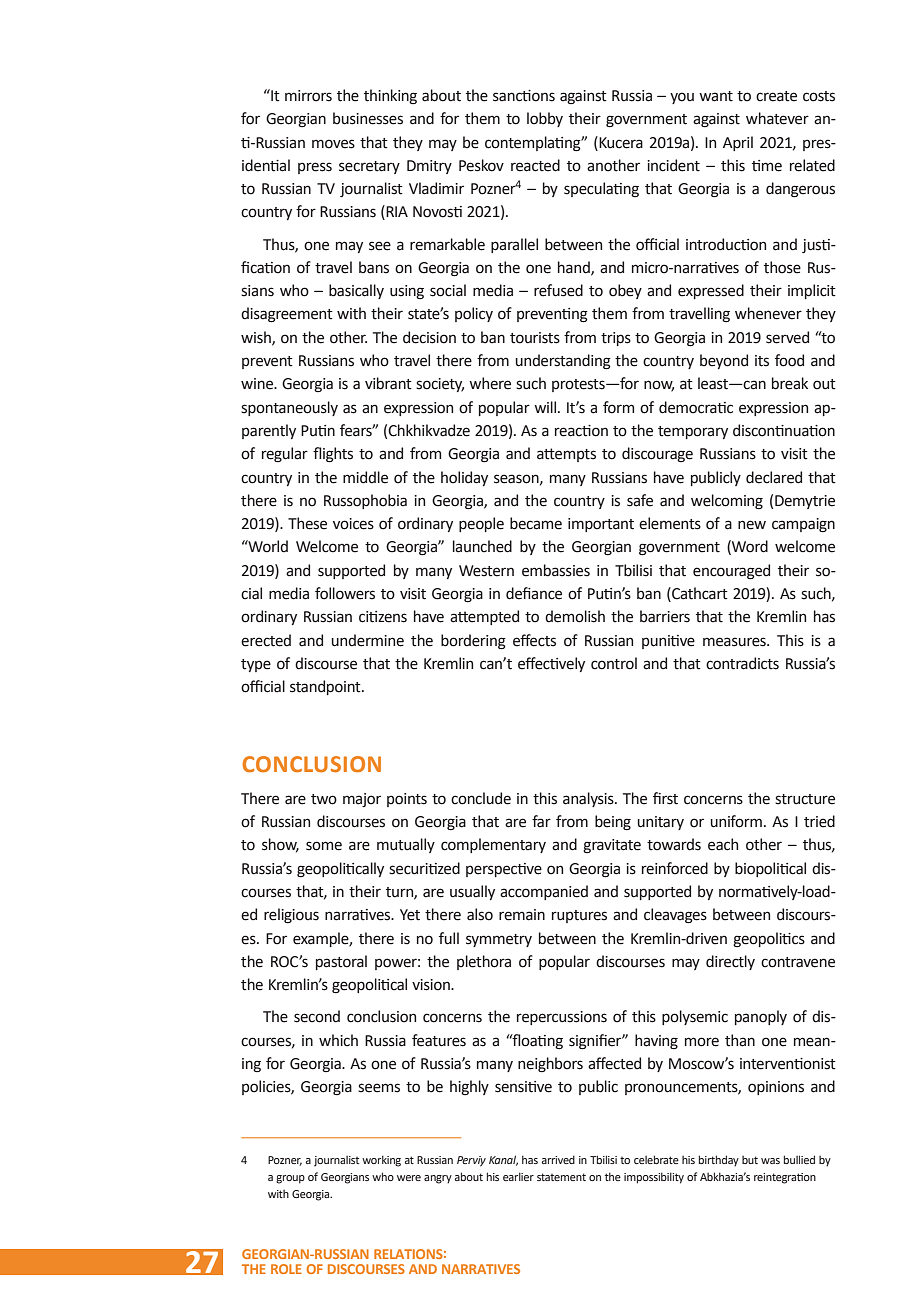  What do you see at coordinates (805, 799) in the image?
I see `structure` at bounding box center [805, 799].
